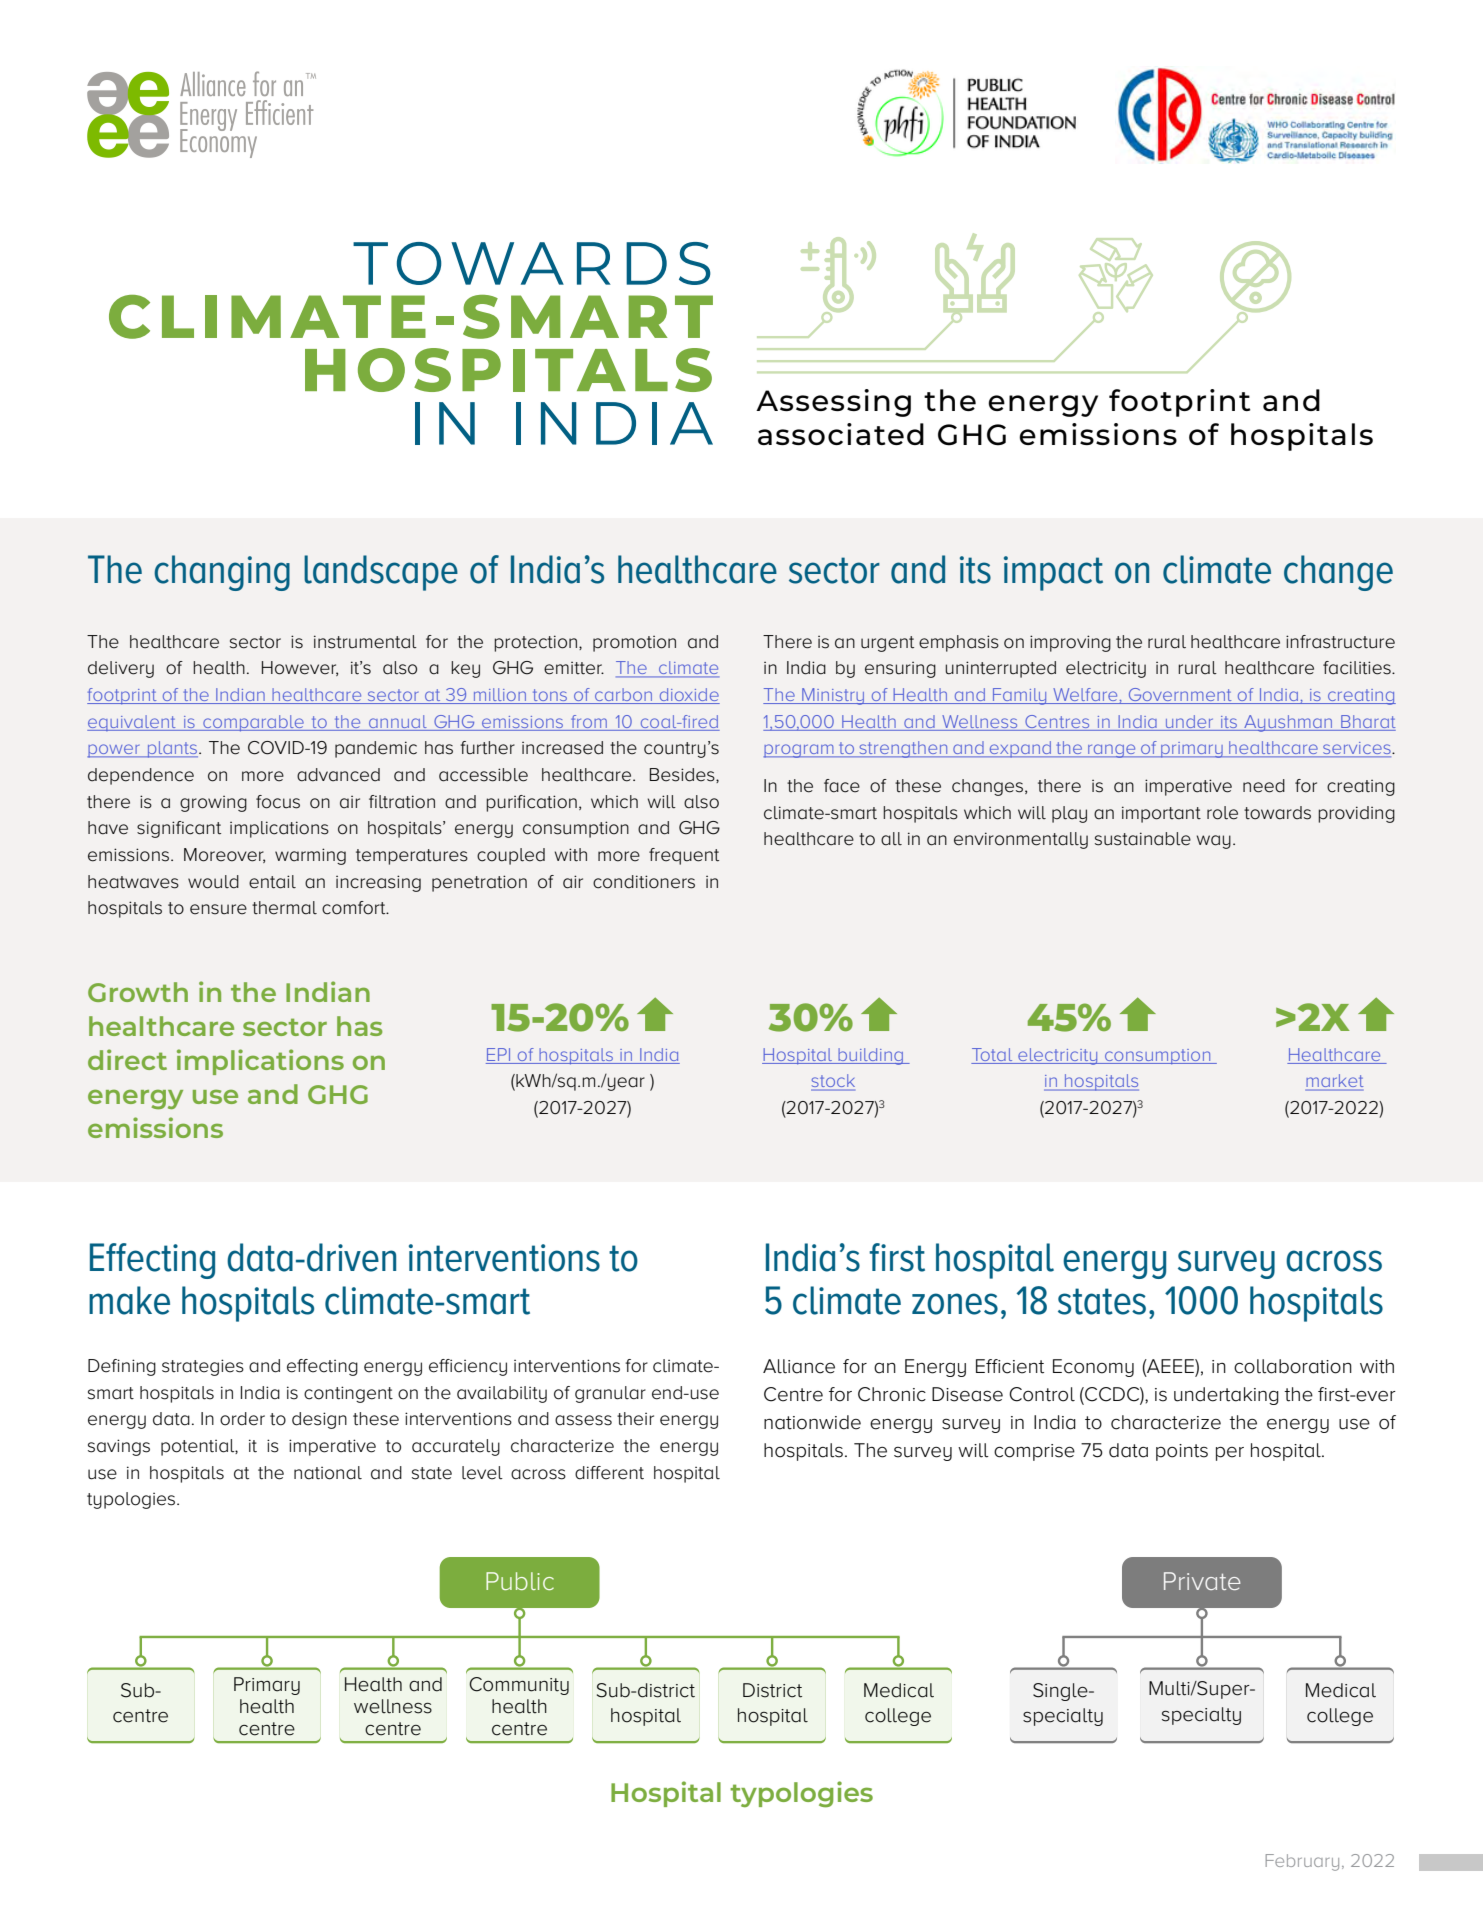 Image resolution: width=1483 pixels, height=1919 pixels. What do you see at coordinates (1293, 1366) in the image?
I see `collaboration` at bounding box center [1293, 1366].
